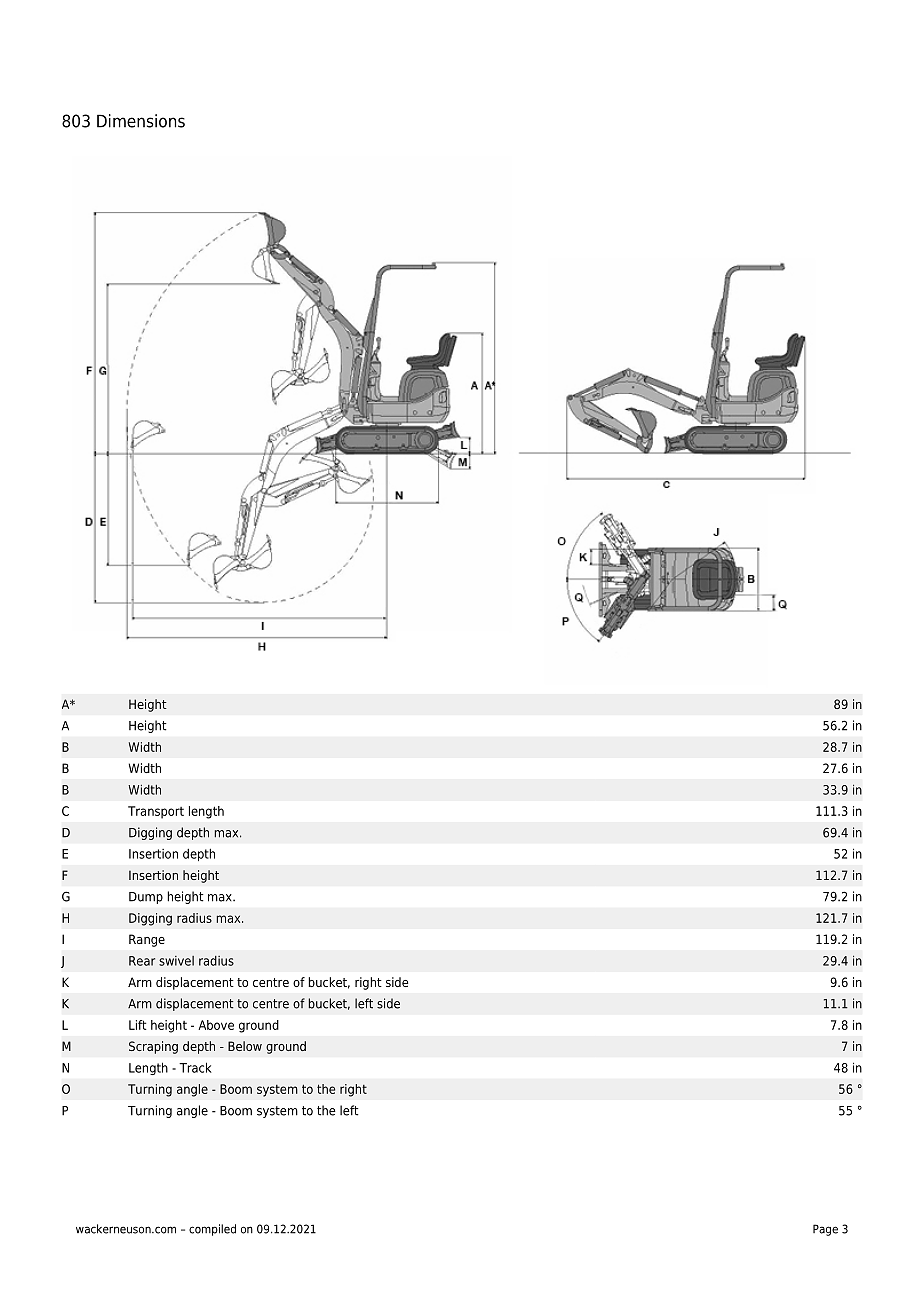 The height and width of the screenshot is (1308, 924). I want to click on swivel, so click(176, 961).
